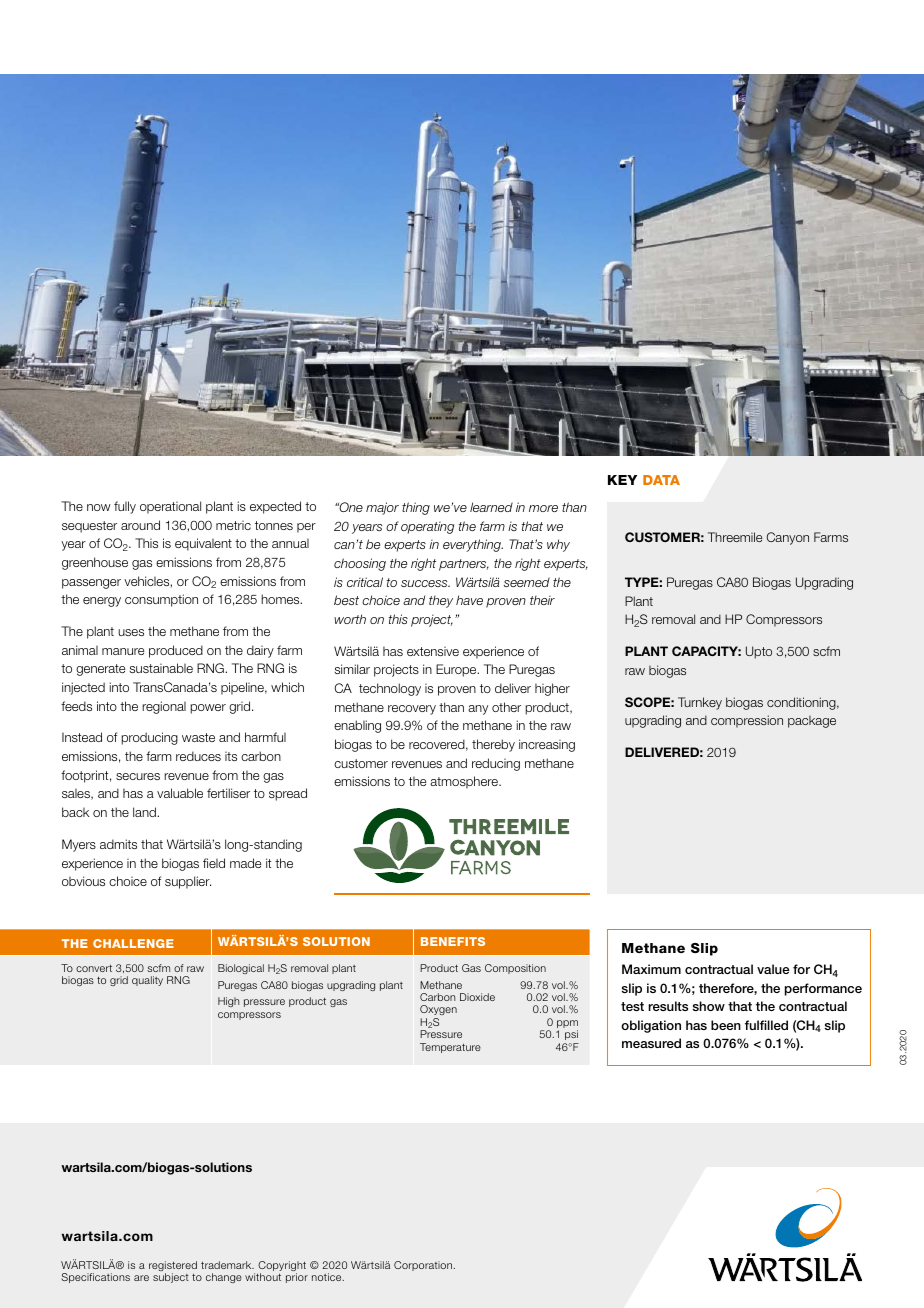  What do you see at coordinates (493, 745) in the image?
I see `thereby` at bounding box center [493, 745].
